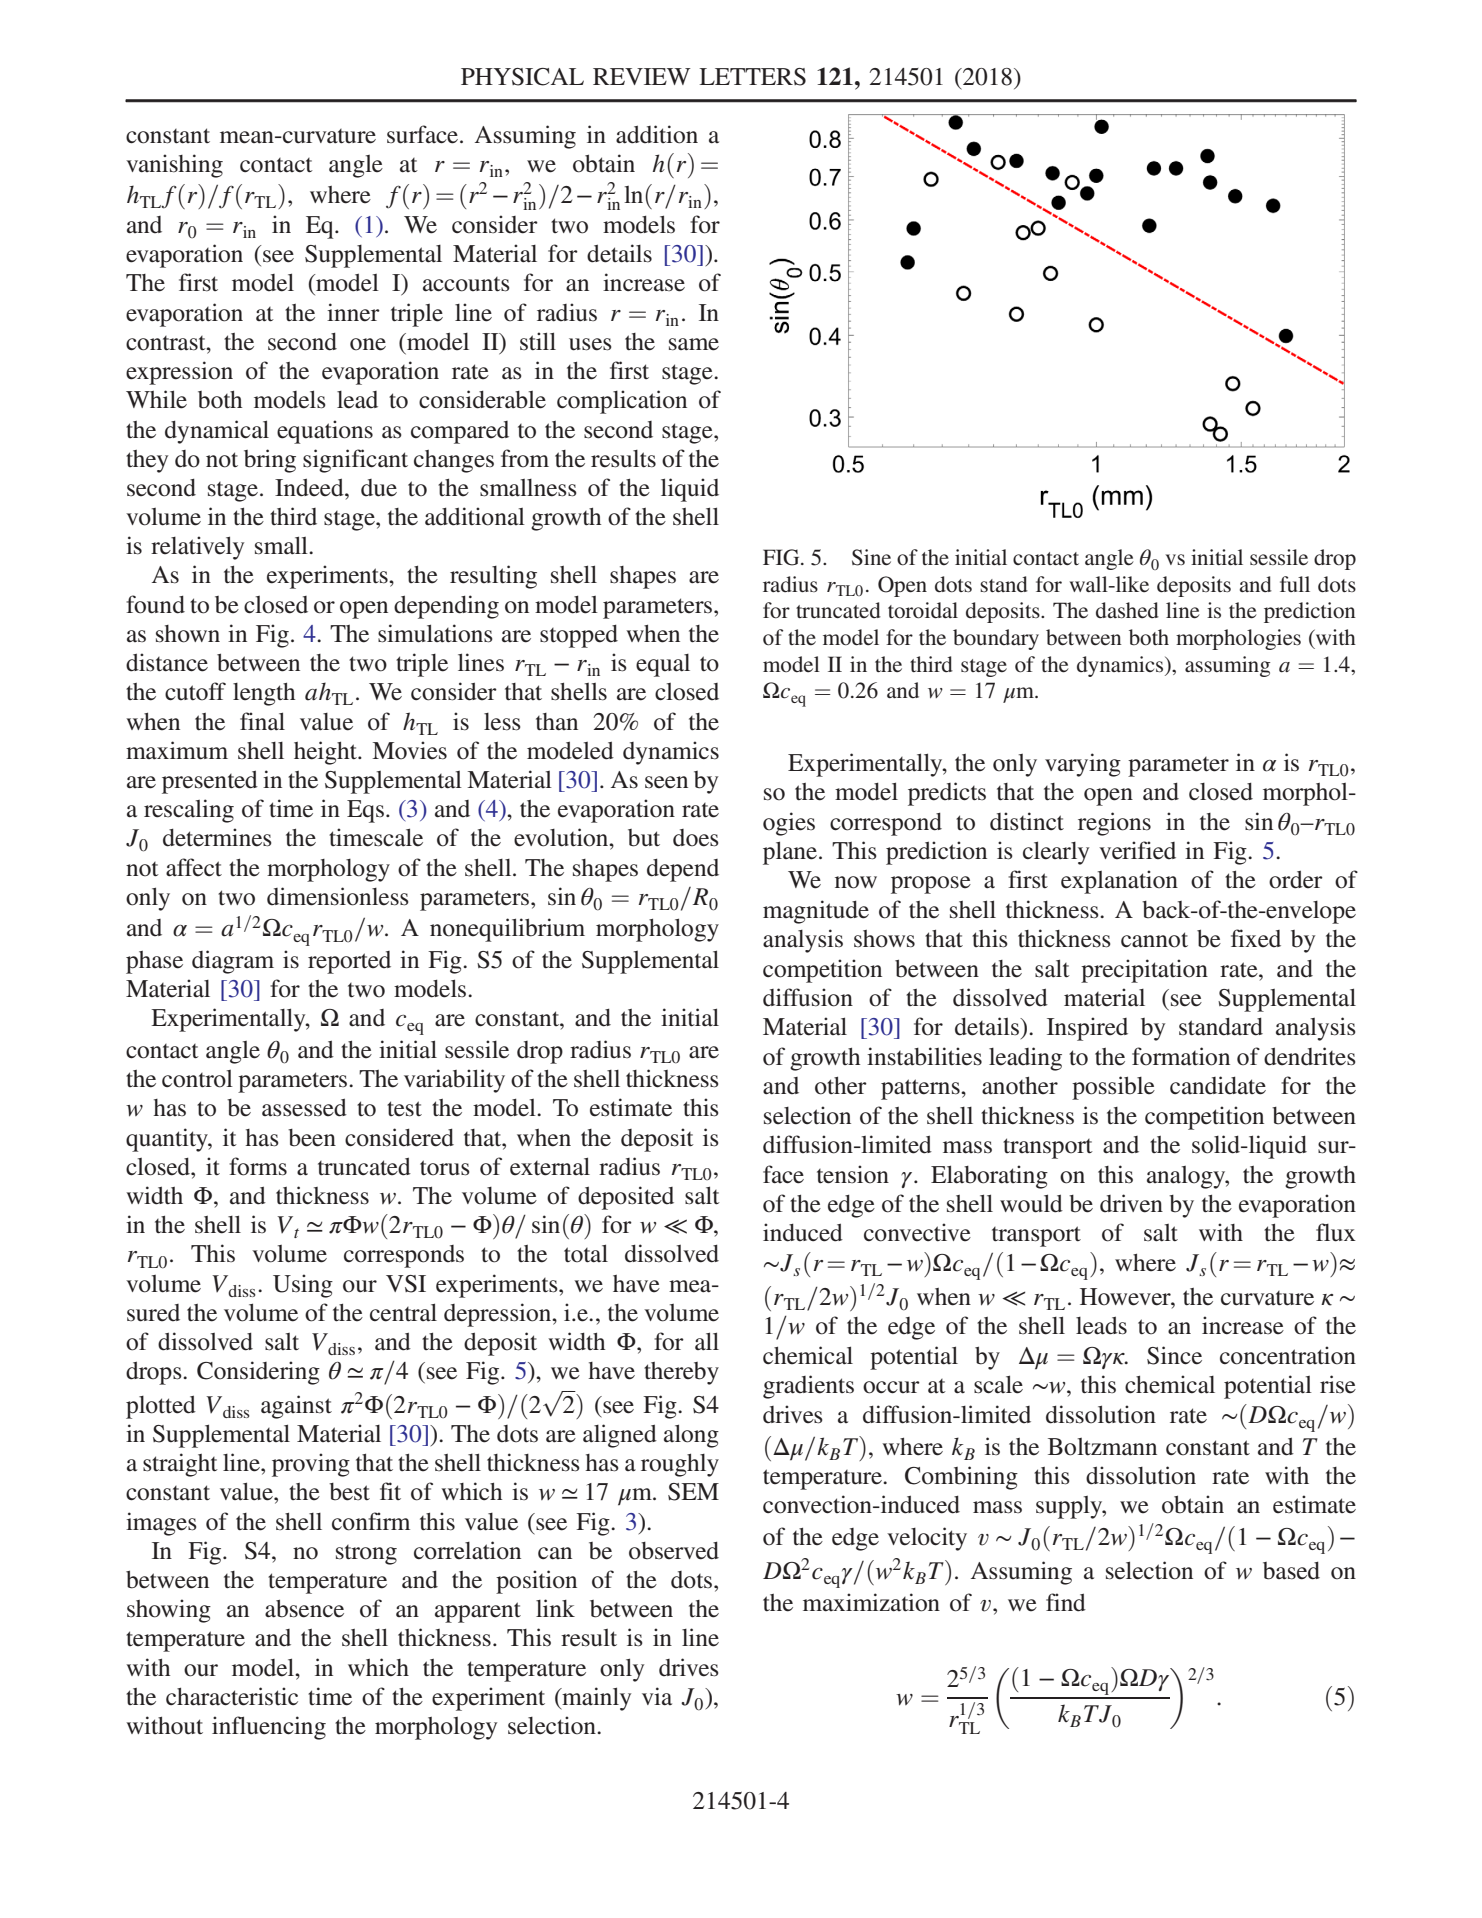 This screenshot has width=1482, height=1918. What do you see at coordinates (1174, 1355) in the screenshot?
I see `Since` at bounding box center [1174, 1355].
